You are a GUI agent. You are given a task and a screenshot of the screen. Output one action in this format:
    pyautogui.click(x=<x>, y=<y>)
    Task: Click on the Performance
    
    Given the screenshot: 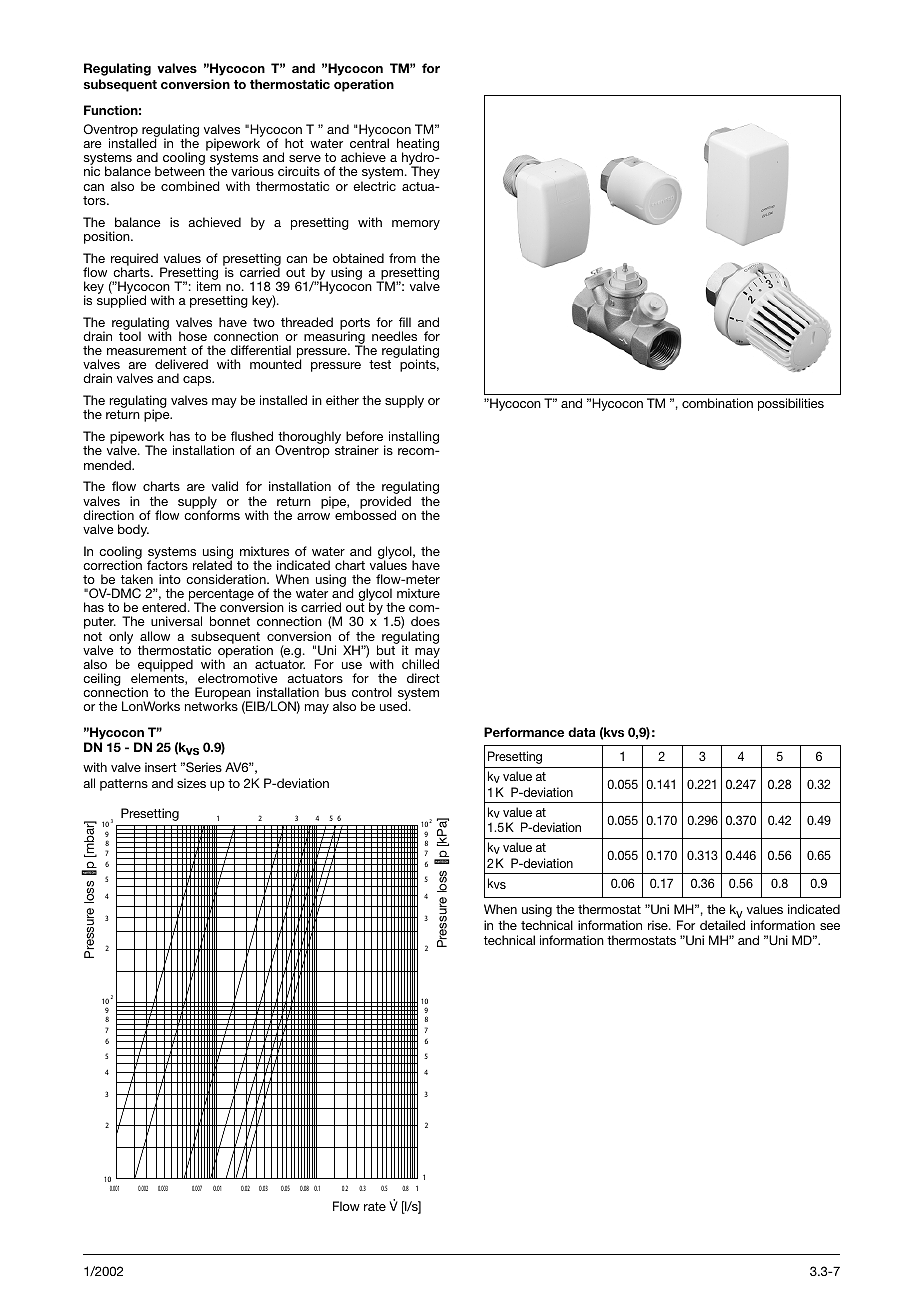 What is the action you would take?
    pyautogui.click(x=524, y=732)
